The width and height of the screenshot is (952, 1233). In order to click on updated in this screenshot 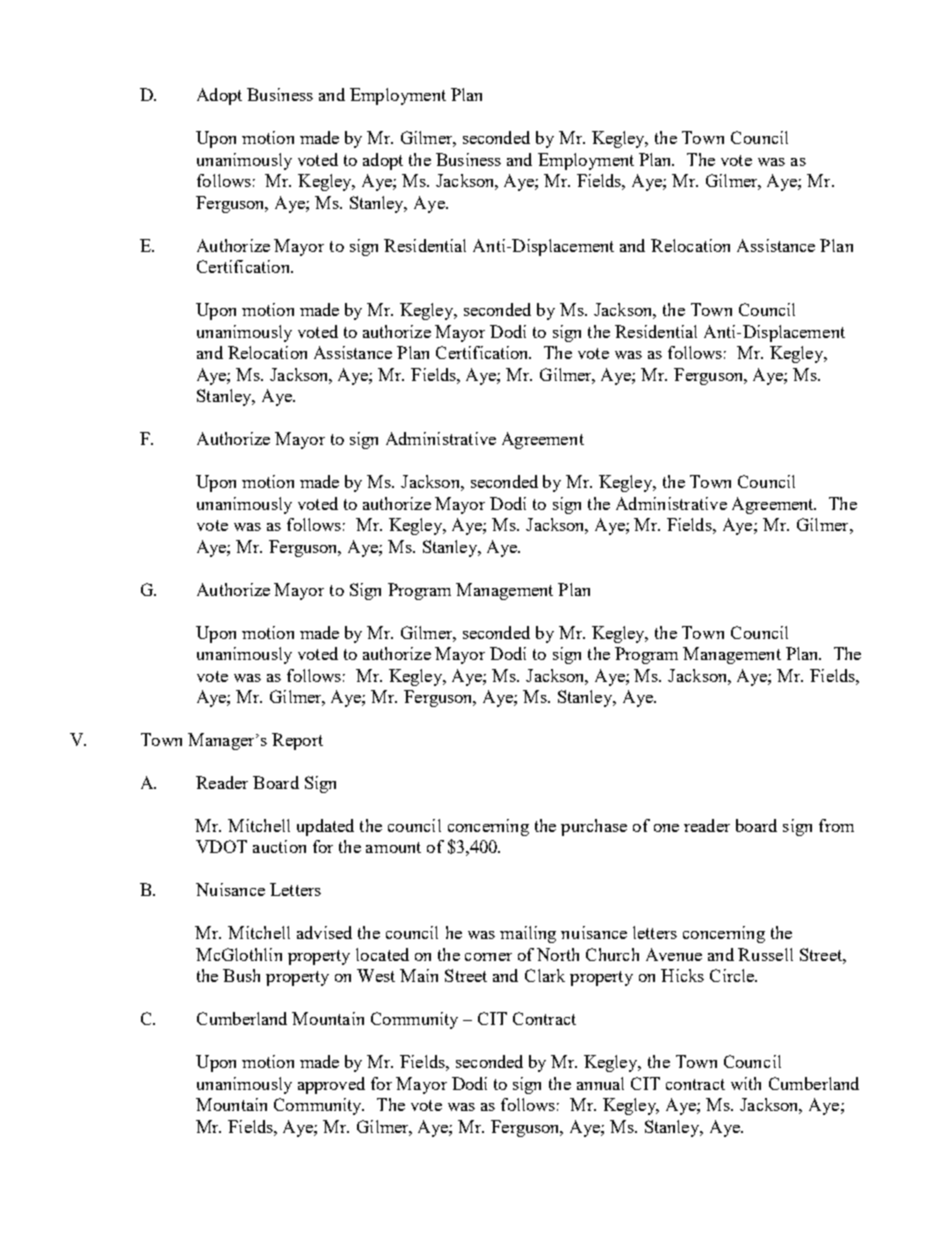, I will do `click(325, 827)`.
